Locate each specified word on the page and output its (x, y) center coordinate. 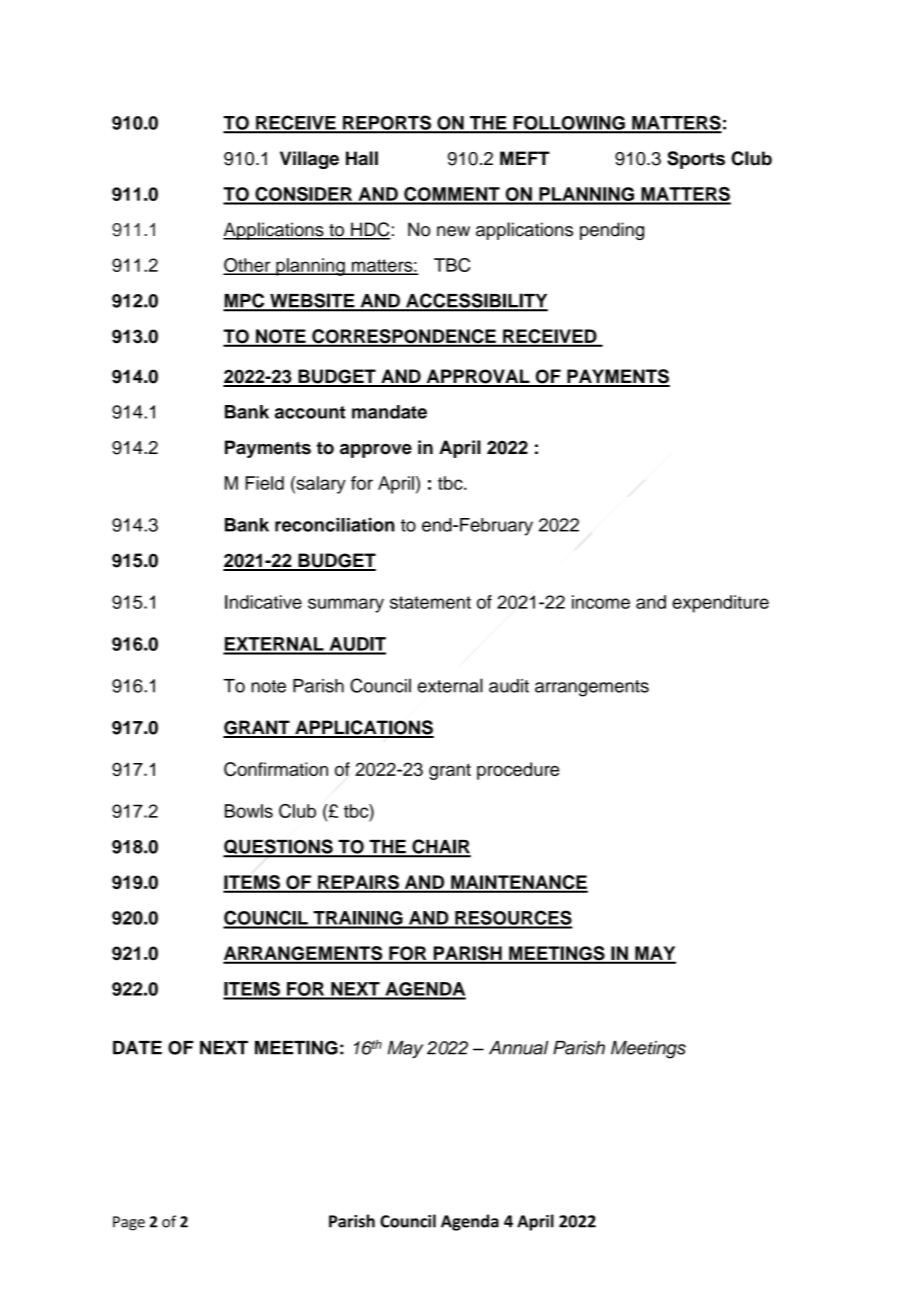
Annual (518, 1048)
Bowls (249, 811)
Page (129, 1223)
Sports (696, 160)
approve (376, 451)
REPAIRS (358, 883)
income (601, 602)
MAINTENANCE (518, 883)
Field (264, 483)
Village (309, 160)
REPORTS (387, 123)
